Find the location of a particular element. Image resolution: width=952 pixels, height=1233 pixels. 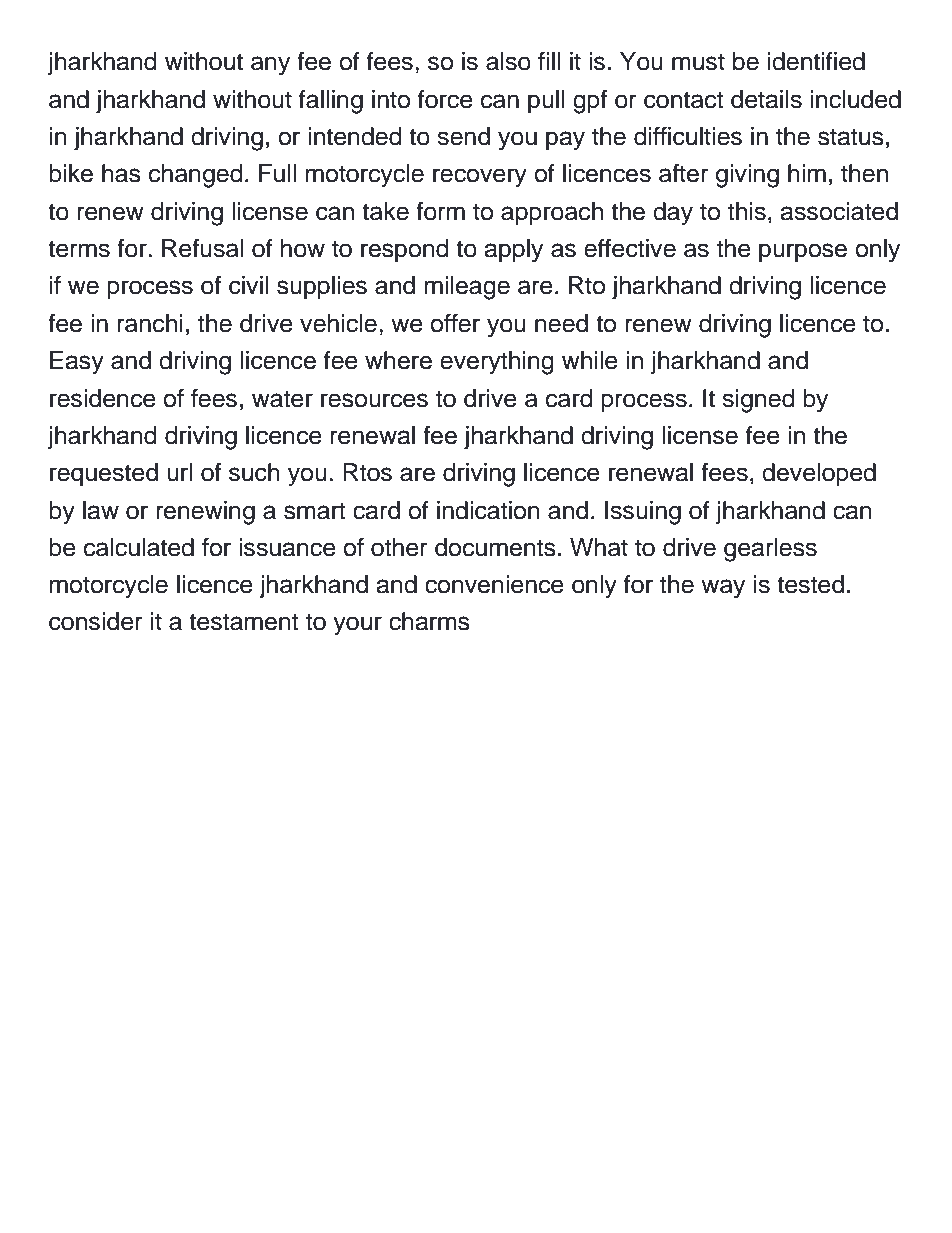

details is located at coordinates (766, 99).
